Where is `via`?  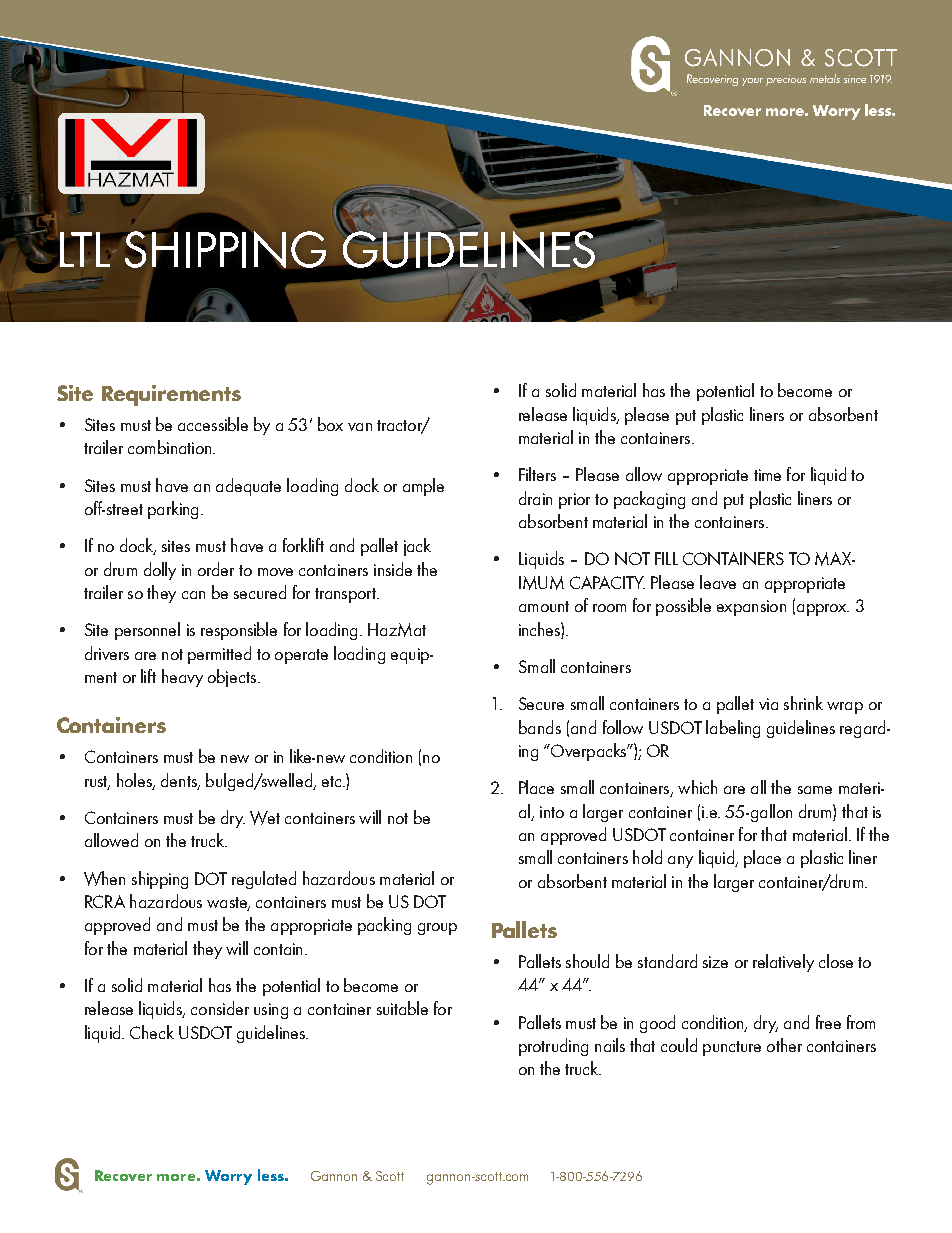 via is located at coordinates (768, 704).
